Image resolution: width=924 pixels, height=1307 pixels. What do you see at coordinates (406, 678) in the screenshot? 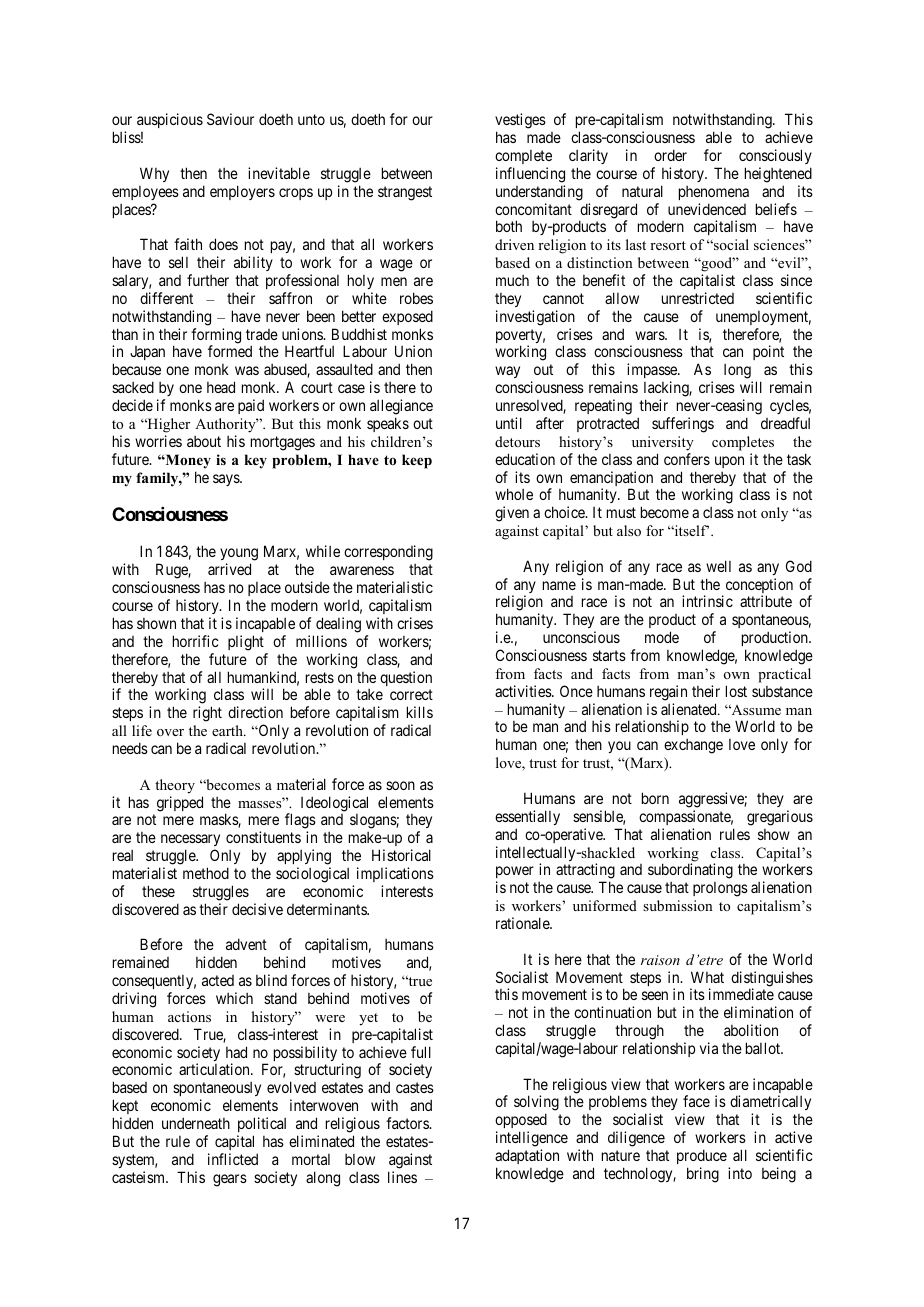
I see `question` at bounding box center [406, 678].
